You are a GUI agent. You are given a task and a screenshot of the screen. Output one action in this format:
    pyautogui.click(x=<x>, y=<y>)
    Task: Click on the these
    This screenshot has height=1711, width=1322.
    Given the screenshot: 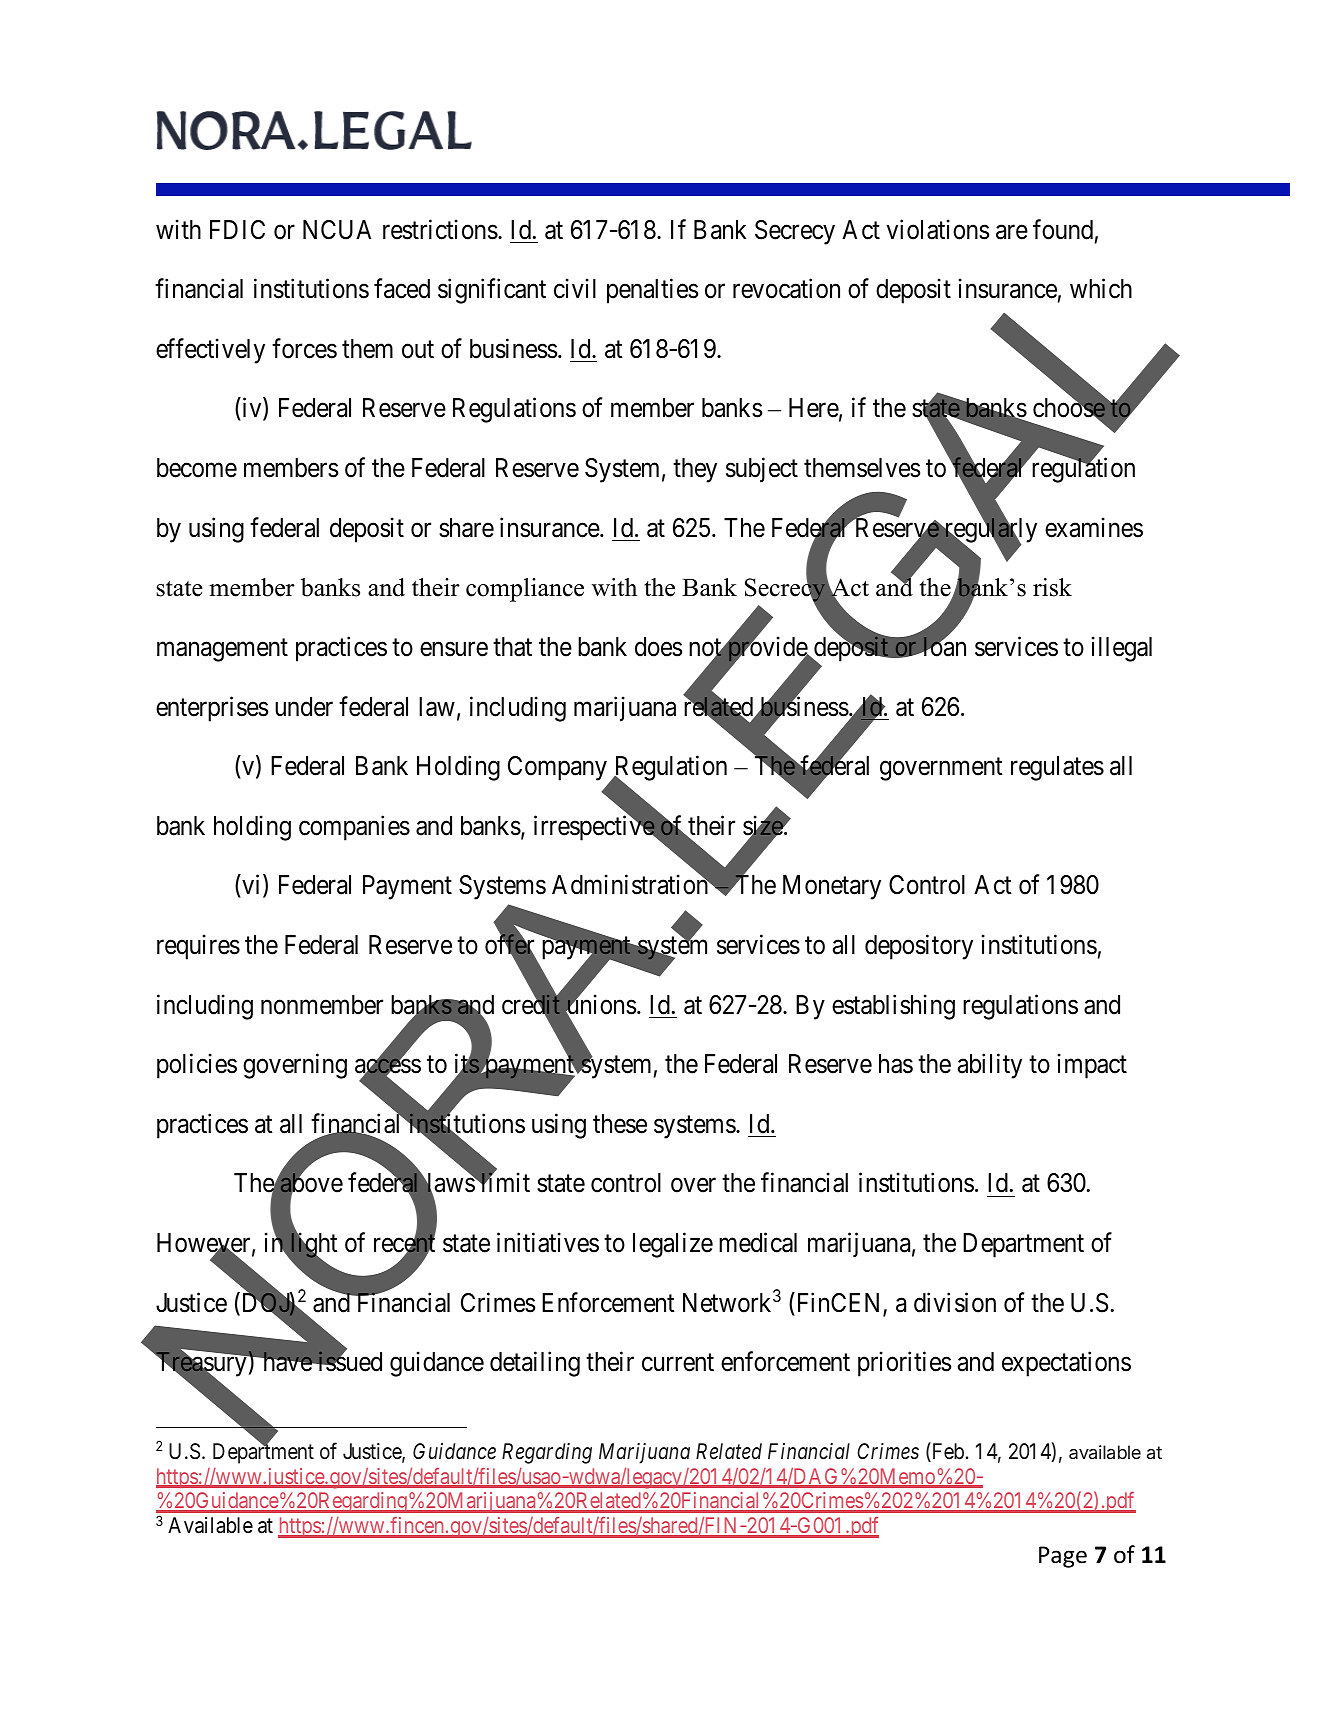 What is the action you would take?
    pyautogui.click(x=620, y=1124)
